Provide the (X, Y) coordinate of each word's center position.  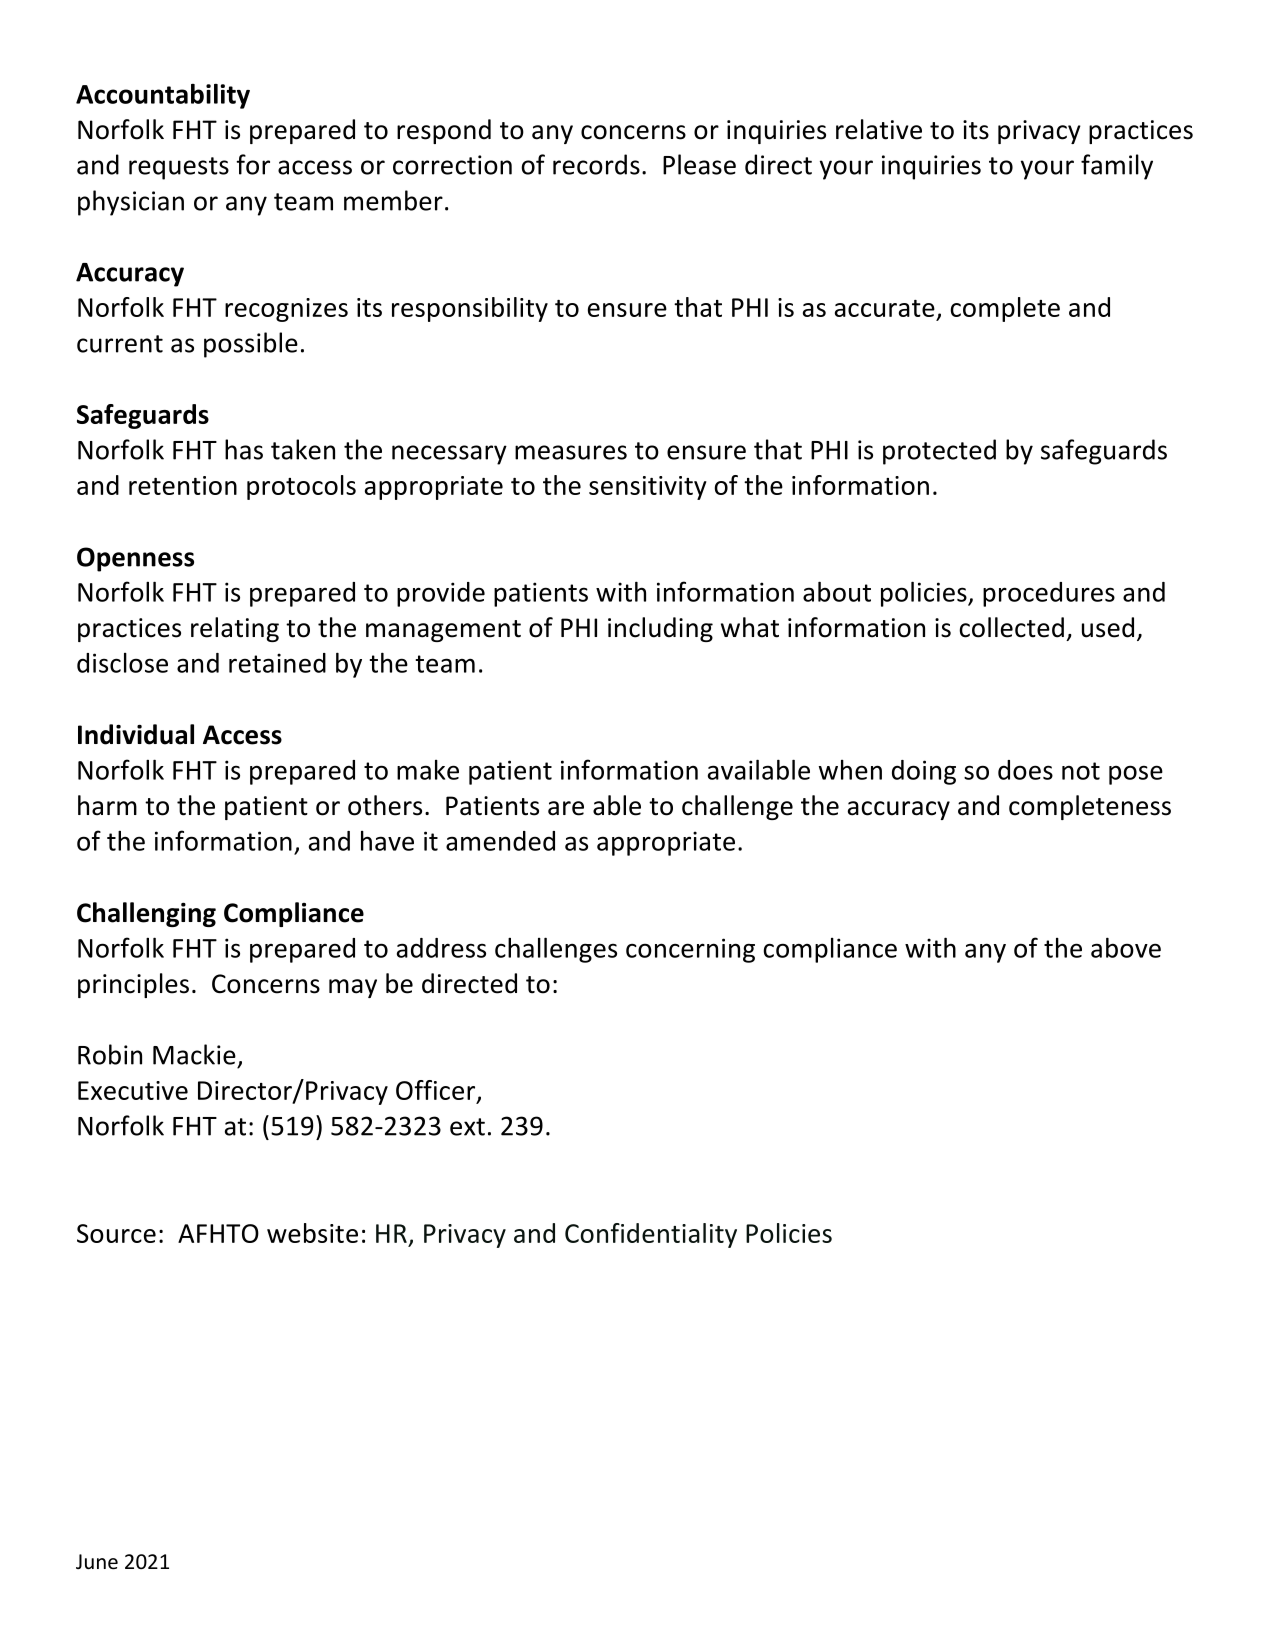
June (97, 1562)
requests (179, 168)
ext (467, 1127)
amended (500, 841)
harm (107, 805)
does (1025, 770)
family (1117, 167)
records (596, 164)
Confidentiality (651, 1235)
